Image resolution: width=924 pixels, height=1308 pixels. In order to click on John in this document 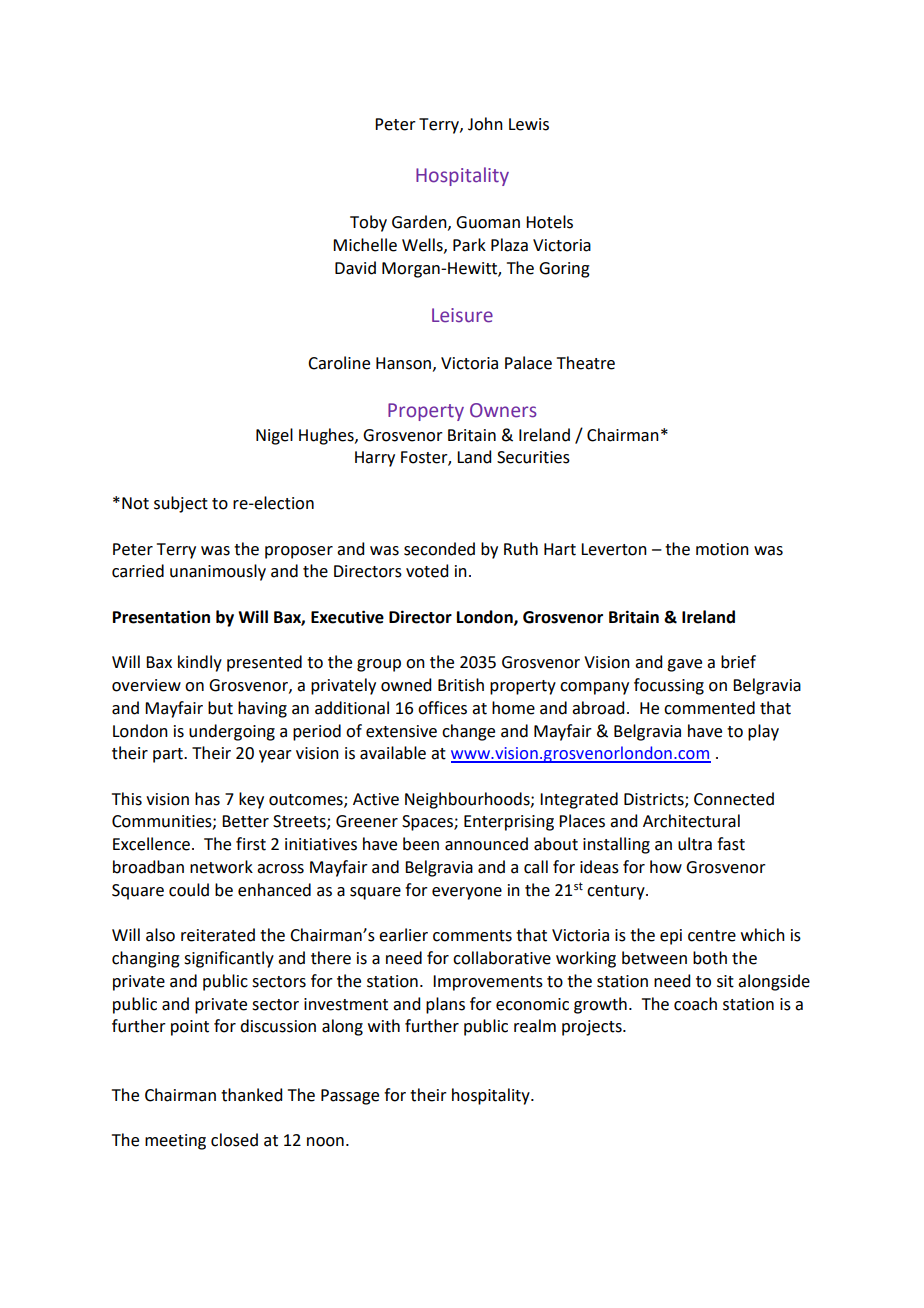, I will do `click(485, 124)`.
